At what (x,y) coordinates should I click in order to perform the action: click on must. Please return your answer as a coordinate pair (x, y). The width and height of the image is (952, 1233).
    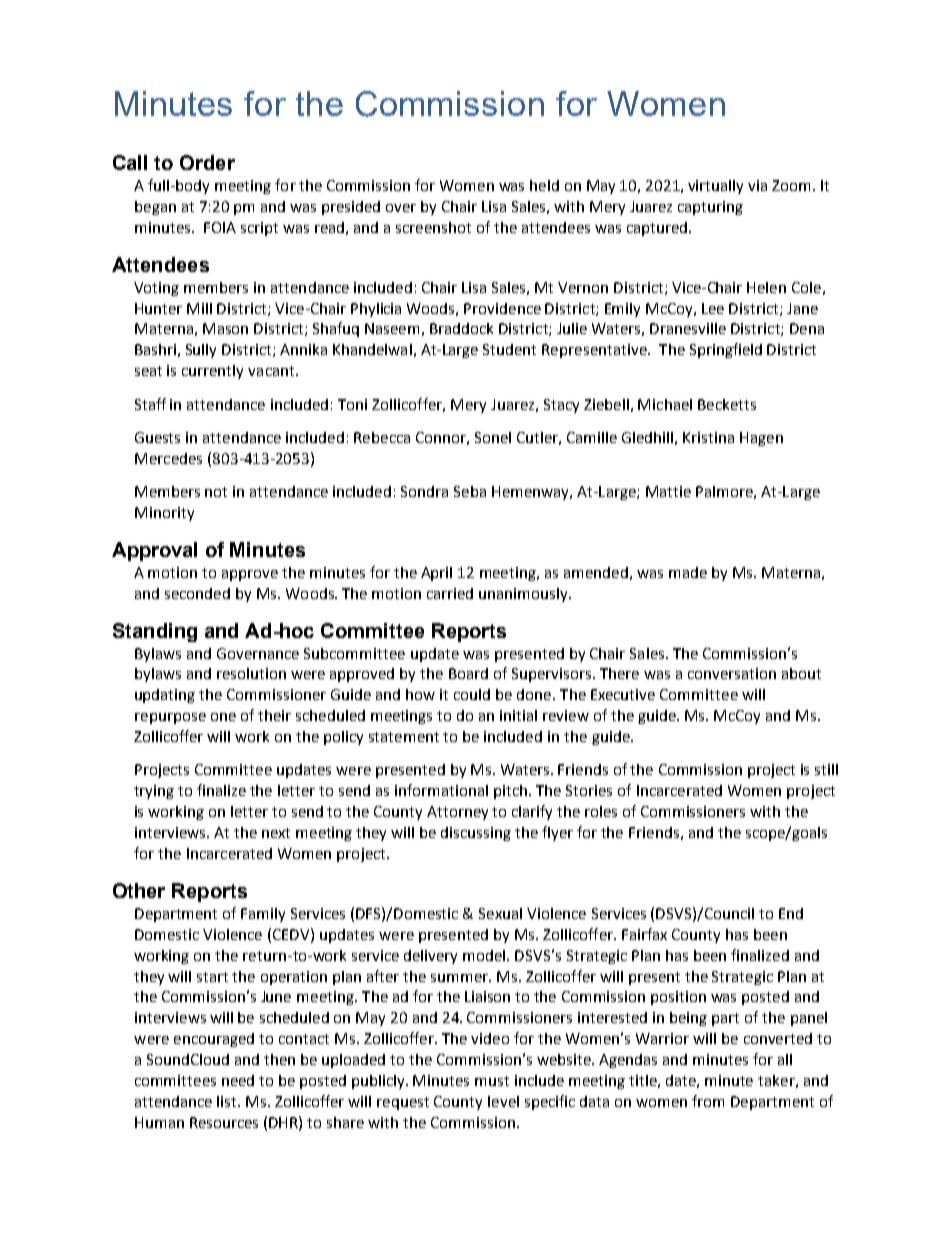
    Looking at the image, I should click on (492, 1081).
